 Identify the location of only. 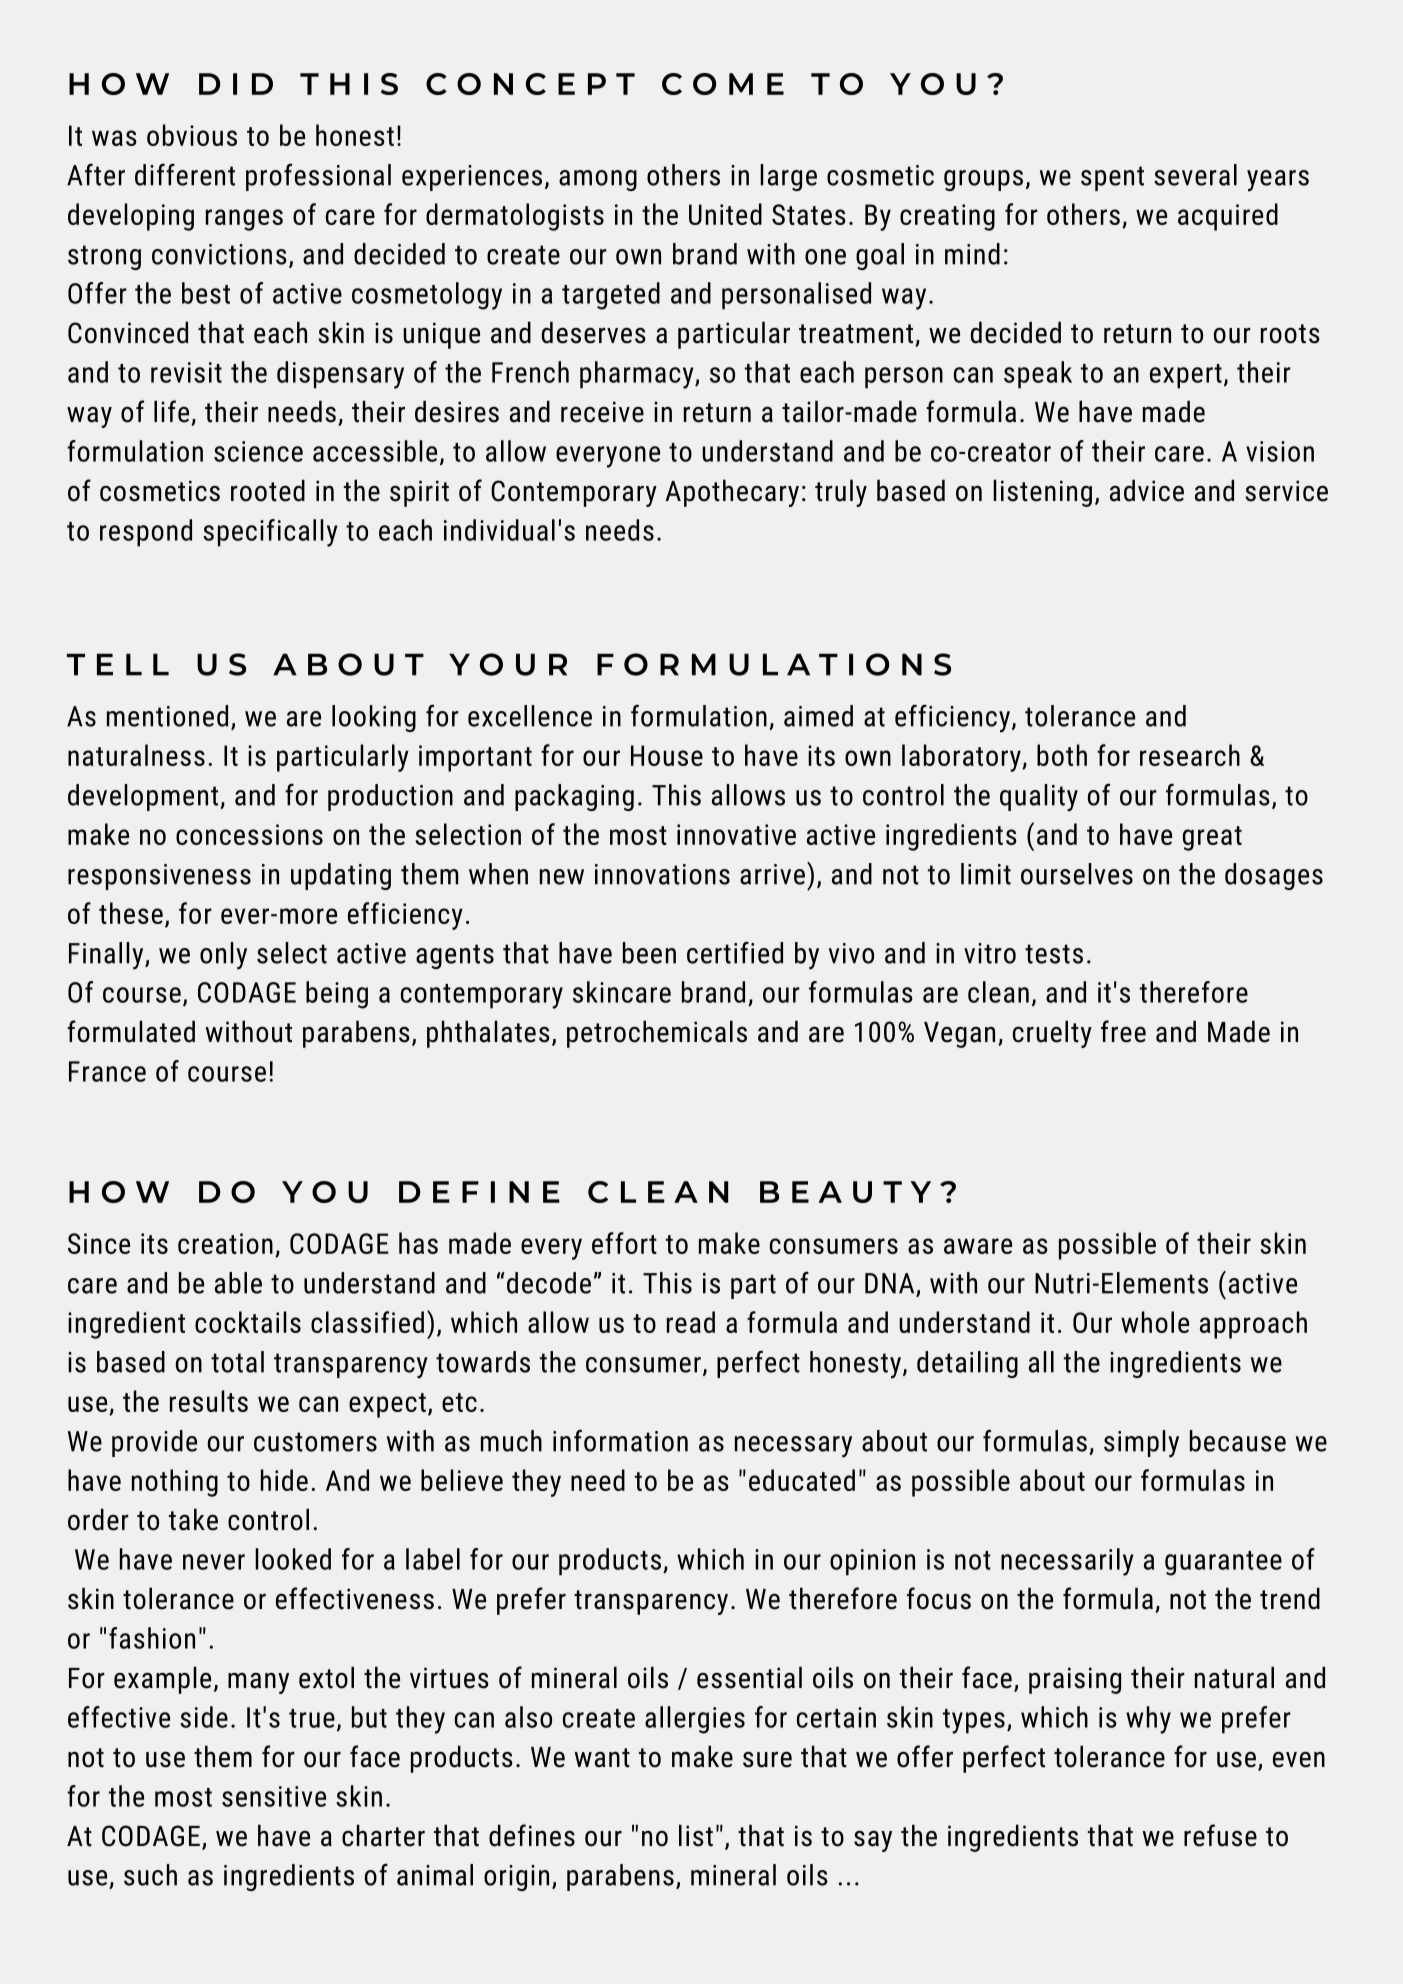
(223, 956).
